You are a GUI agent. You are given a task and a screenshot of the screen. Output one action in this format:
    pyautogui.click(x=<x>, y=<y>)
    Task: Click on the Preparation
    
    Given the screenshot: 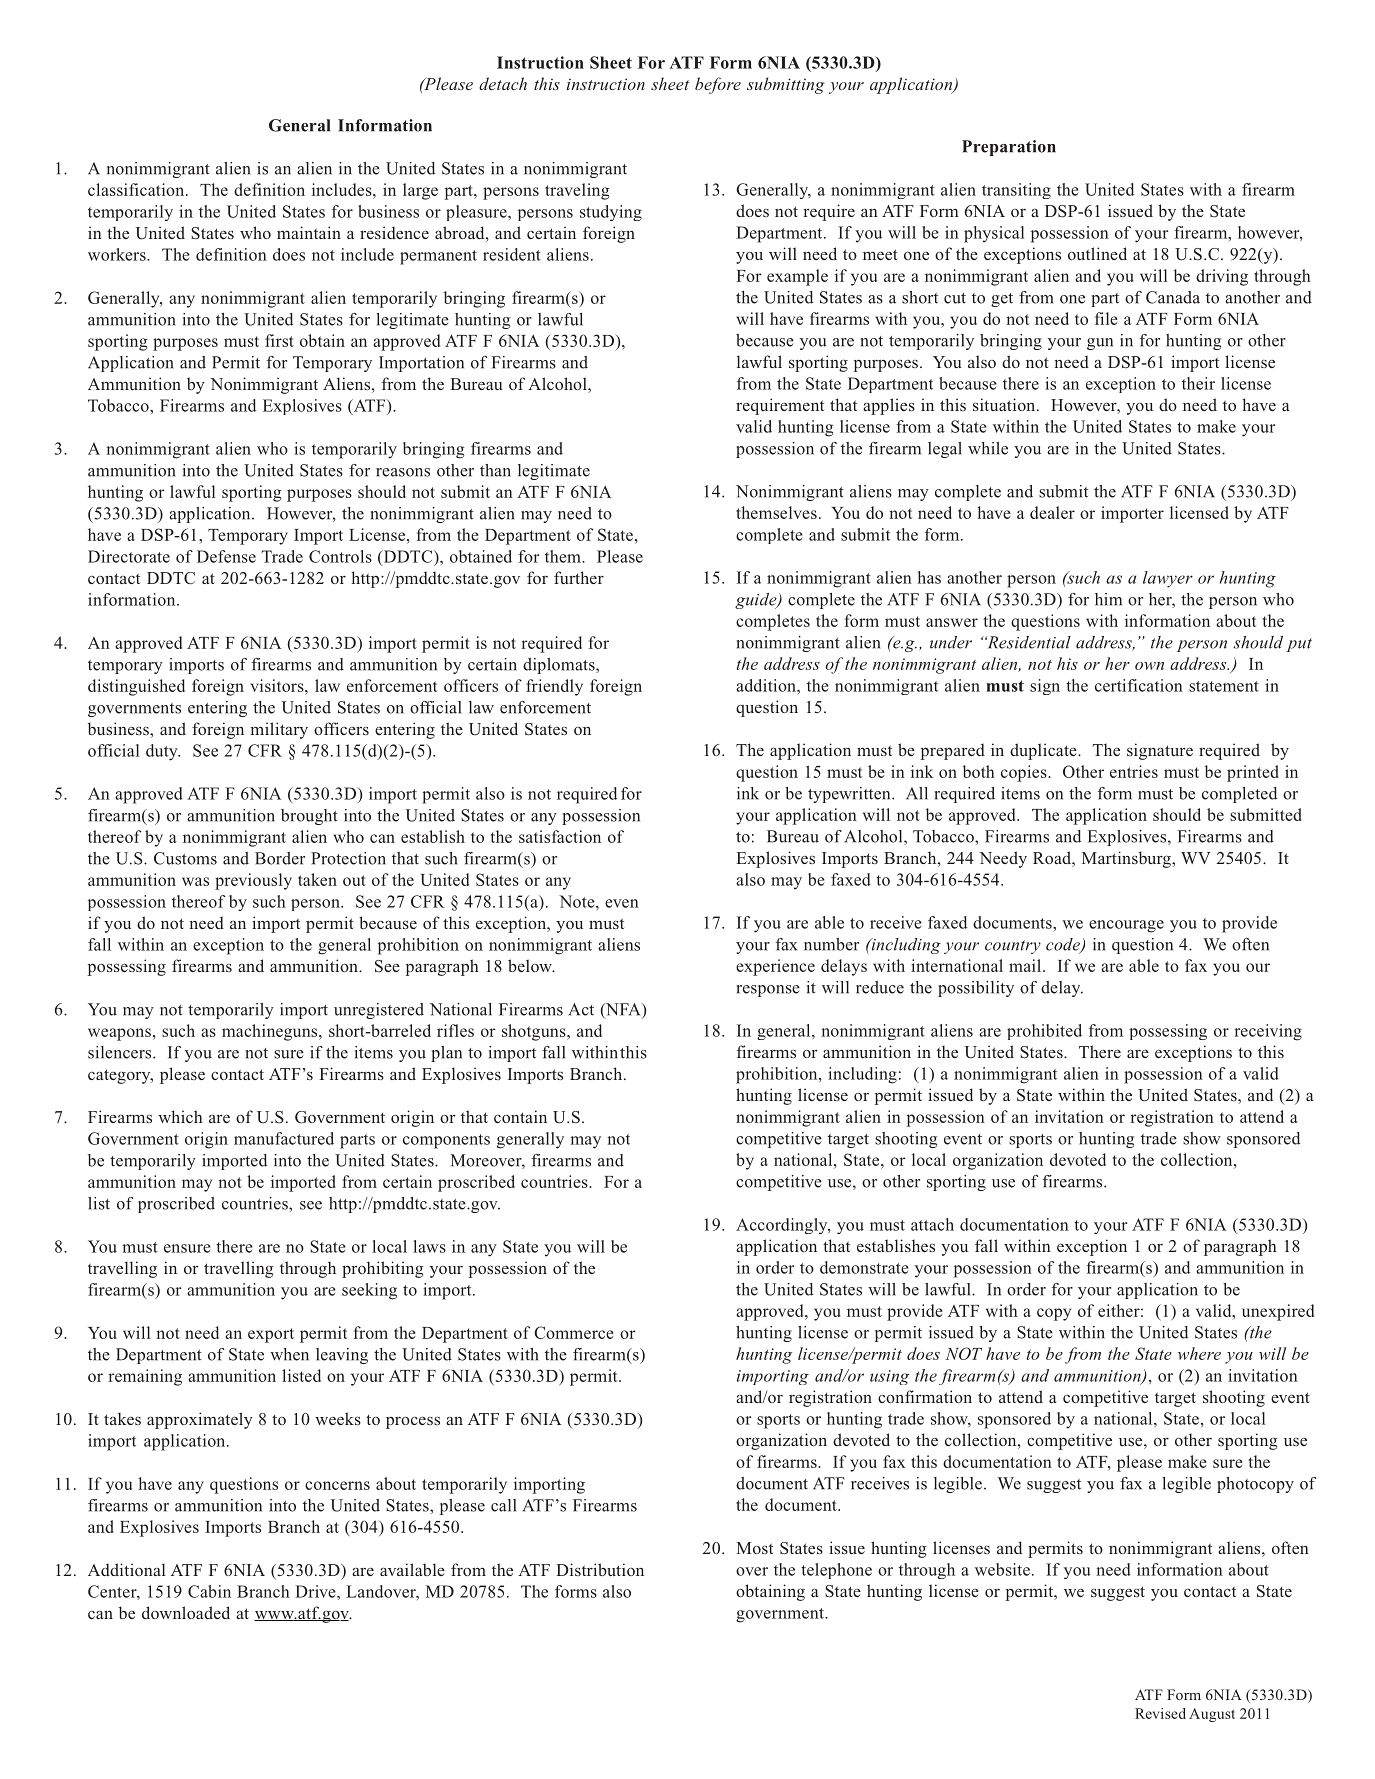 What is the action you would take?
    pyautogui.click(x=1009, y=148)
